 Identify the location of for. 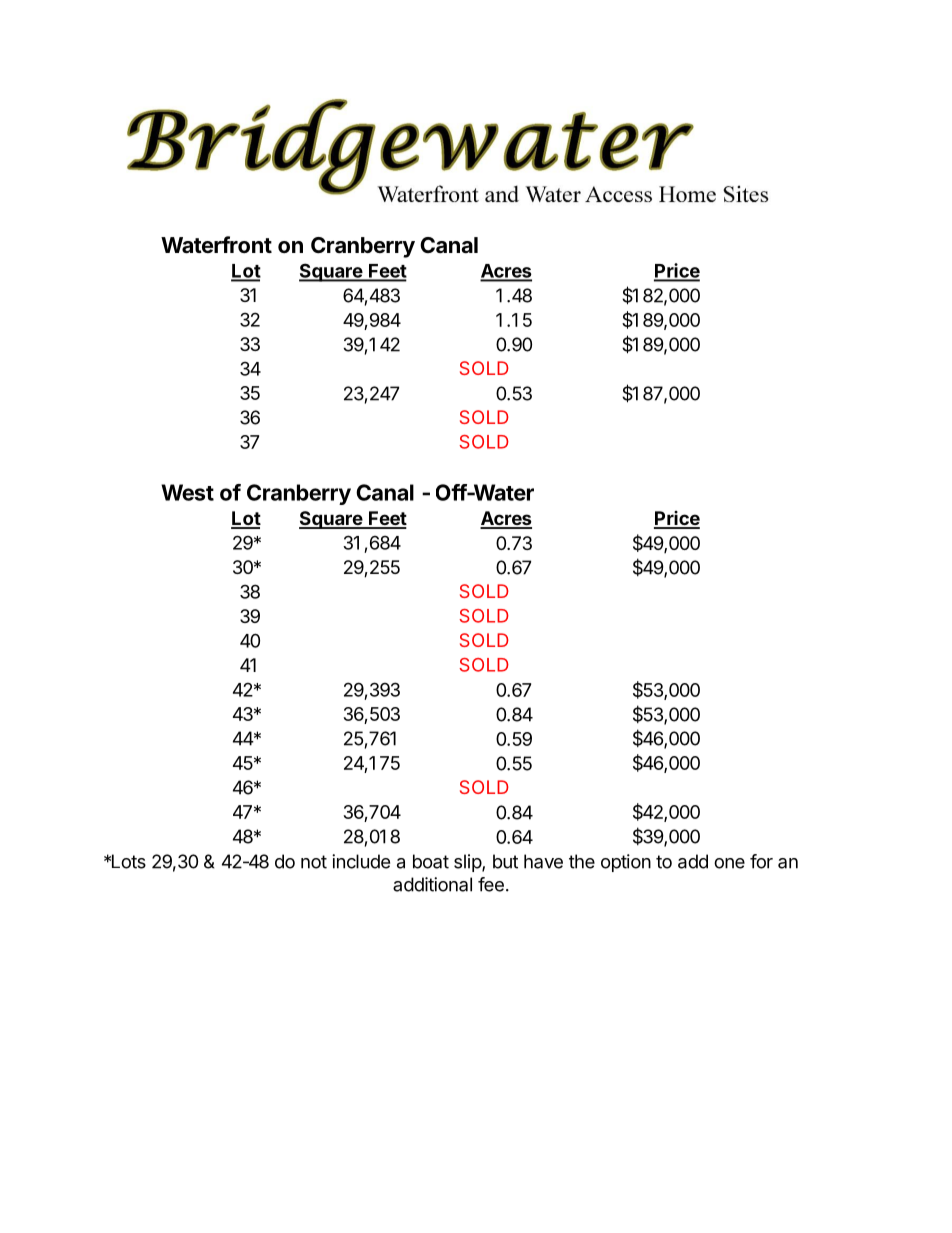
(761, 861).
